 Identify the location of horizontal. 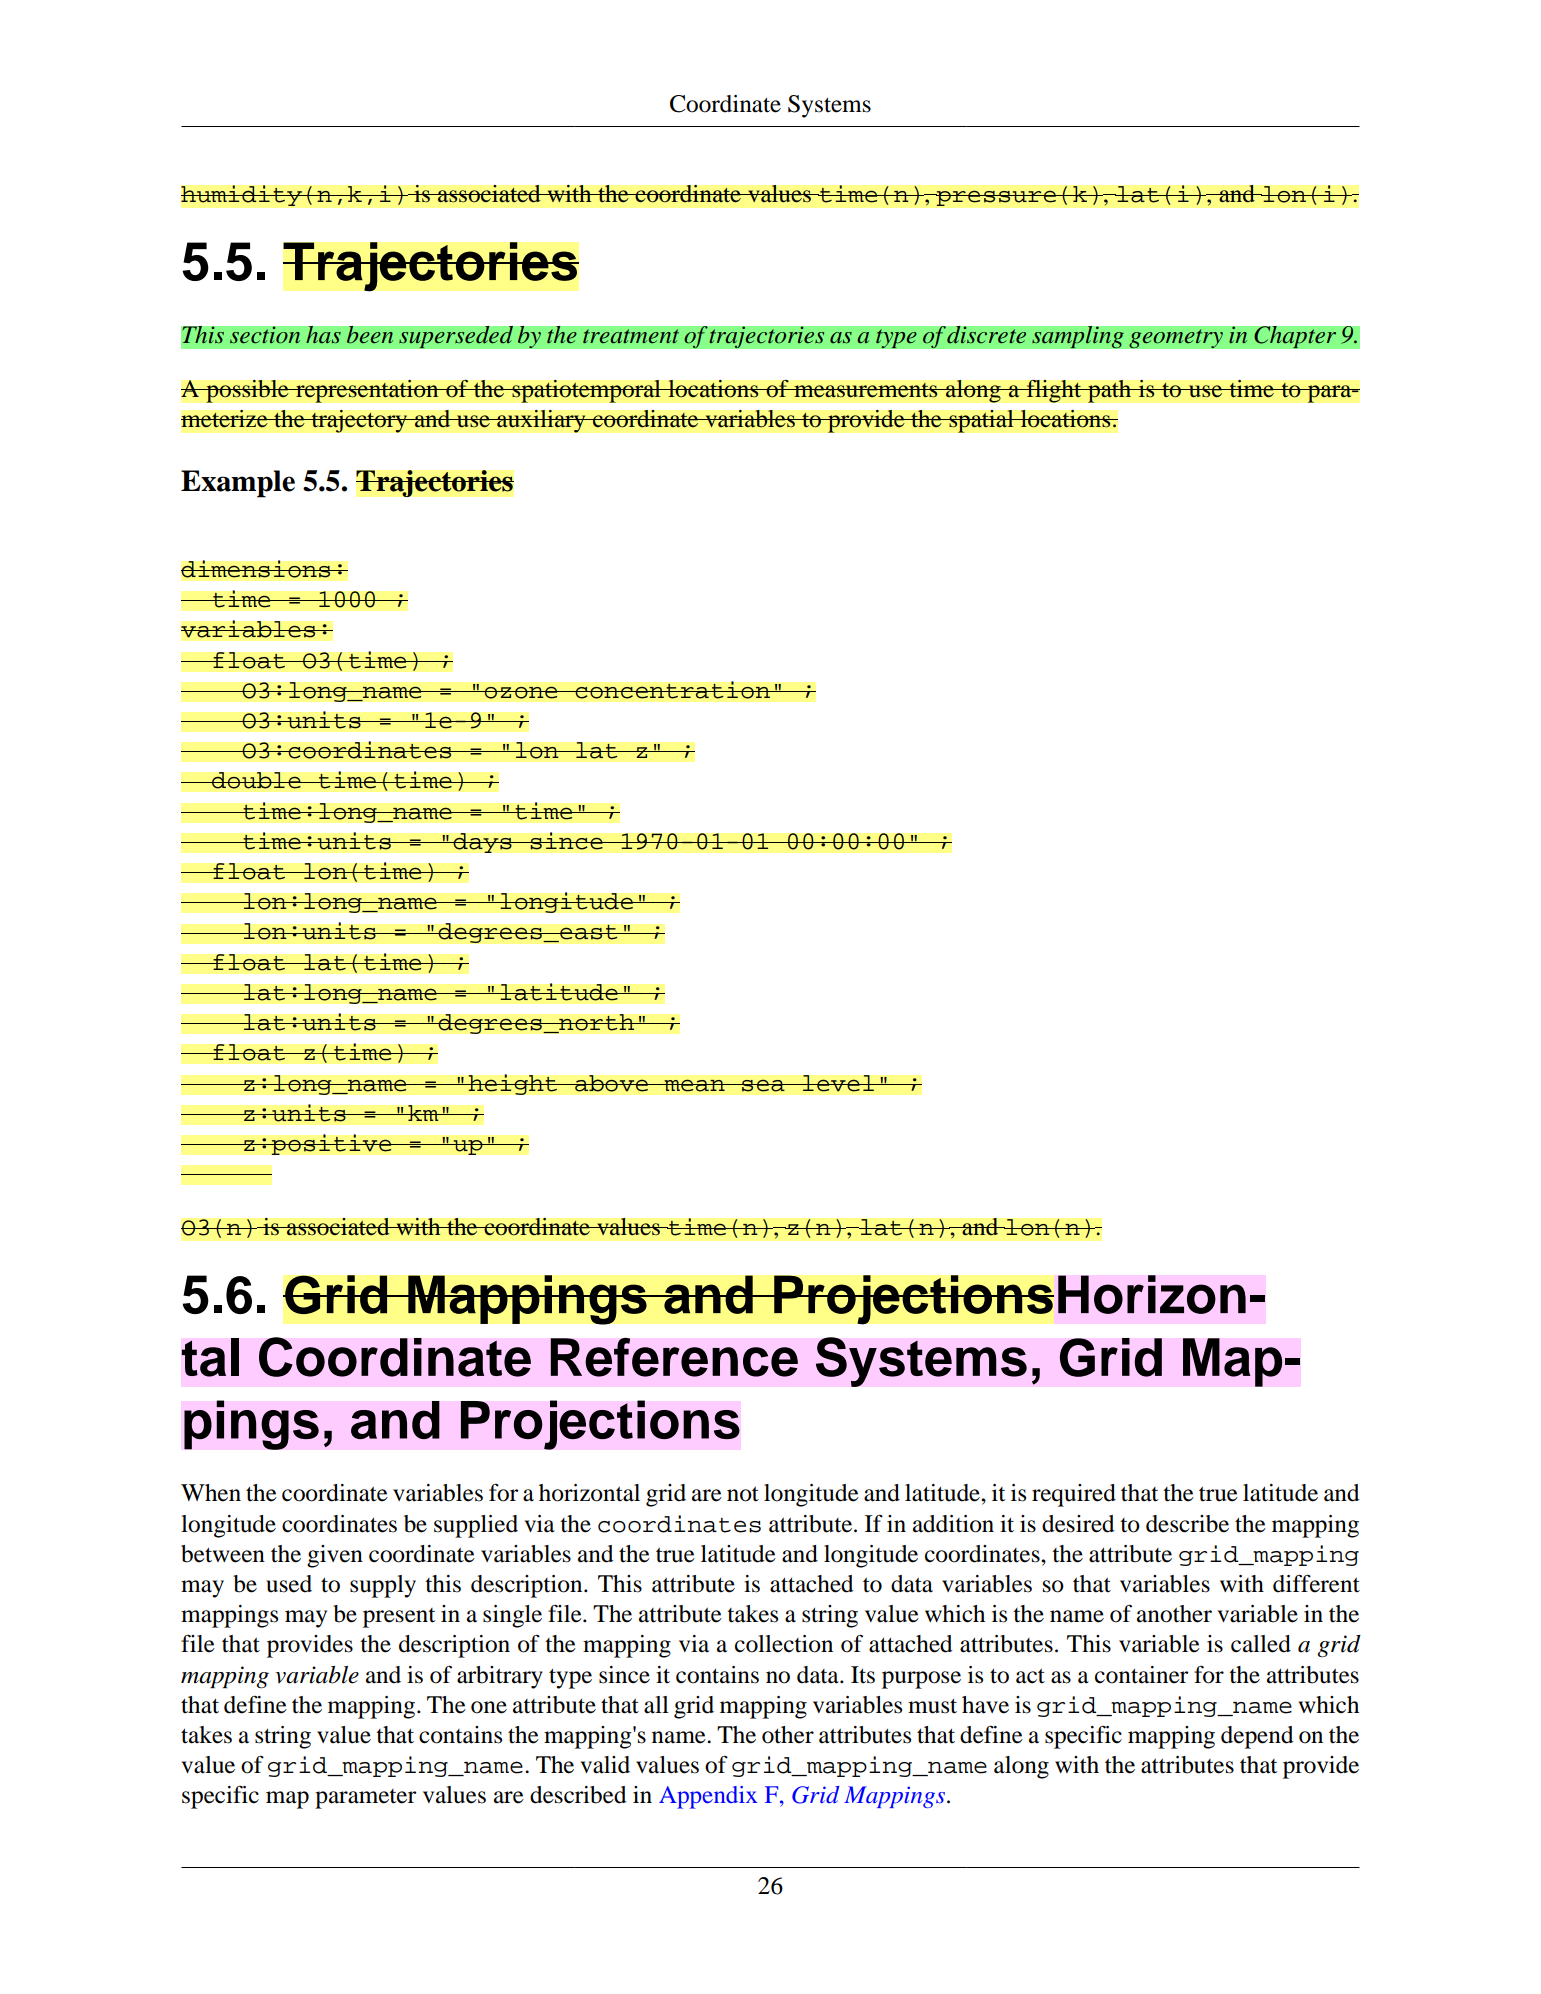
(589, 1493).
